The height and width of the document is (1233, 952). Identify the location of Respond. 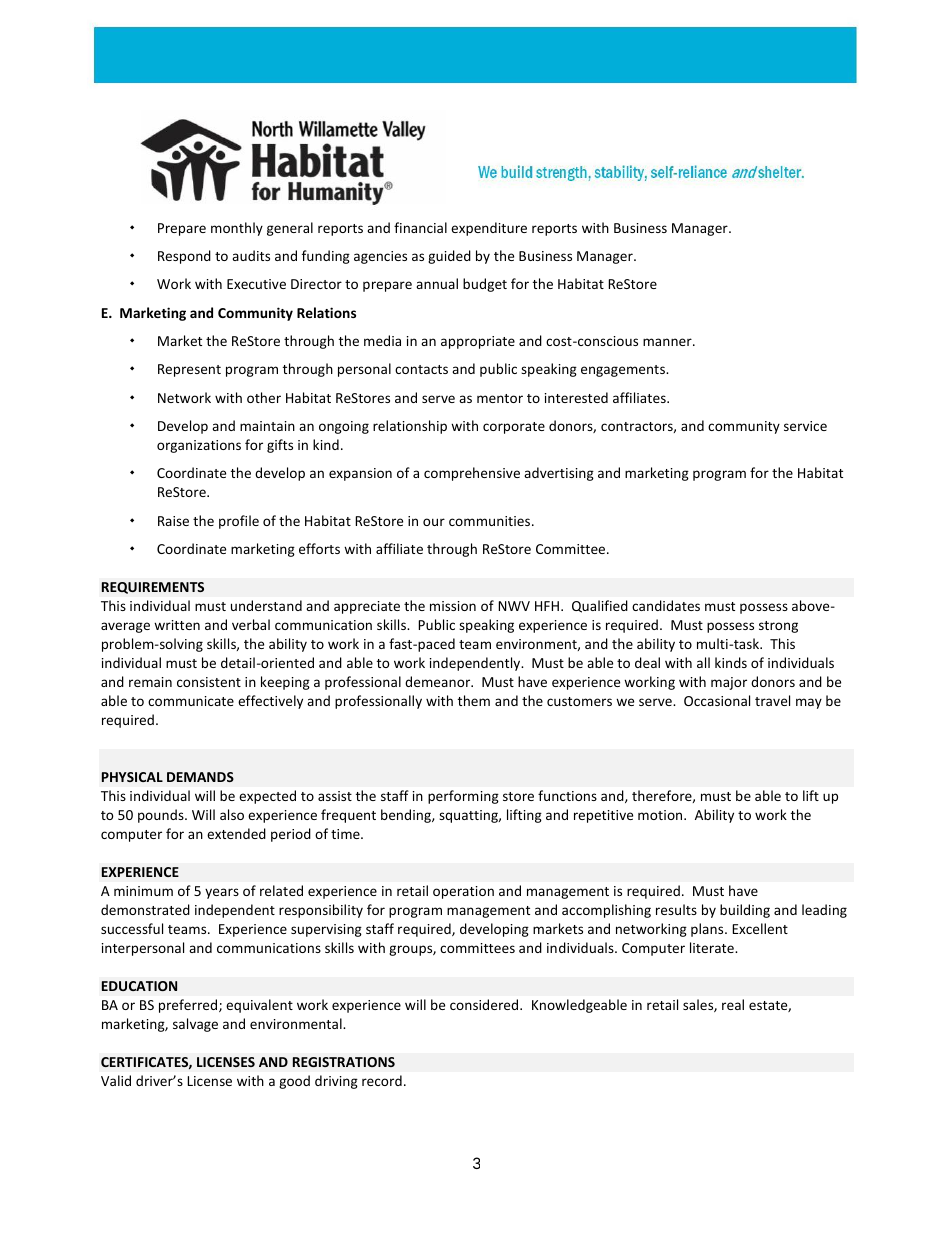
(184, 257).
